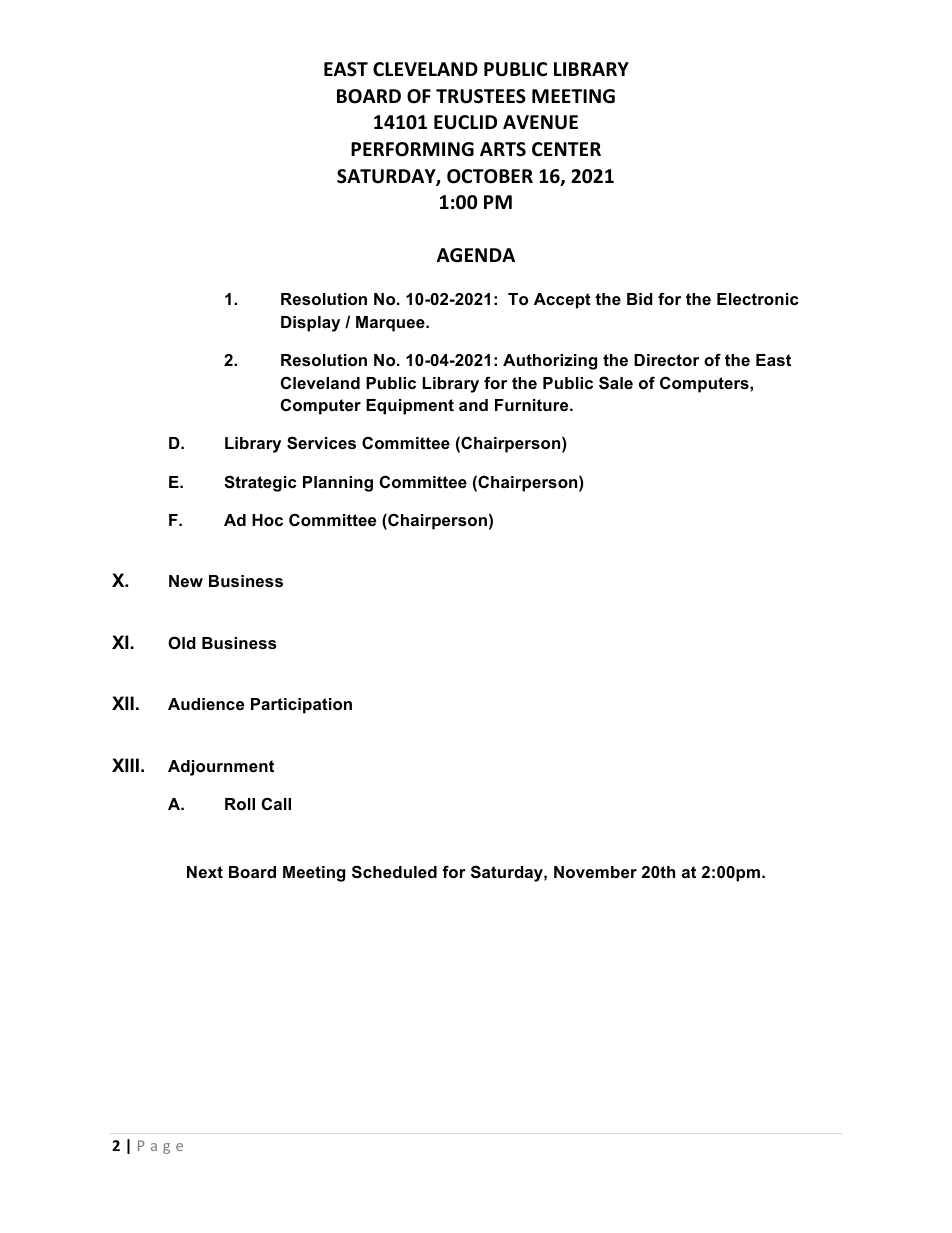 The width and height of the screenshot is (952, 1233). Describe the element at coordinates (616, 382) in the screenshot. I see `Sale` at that location.
